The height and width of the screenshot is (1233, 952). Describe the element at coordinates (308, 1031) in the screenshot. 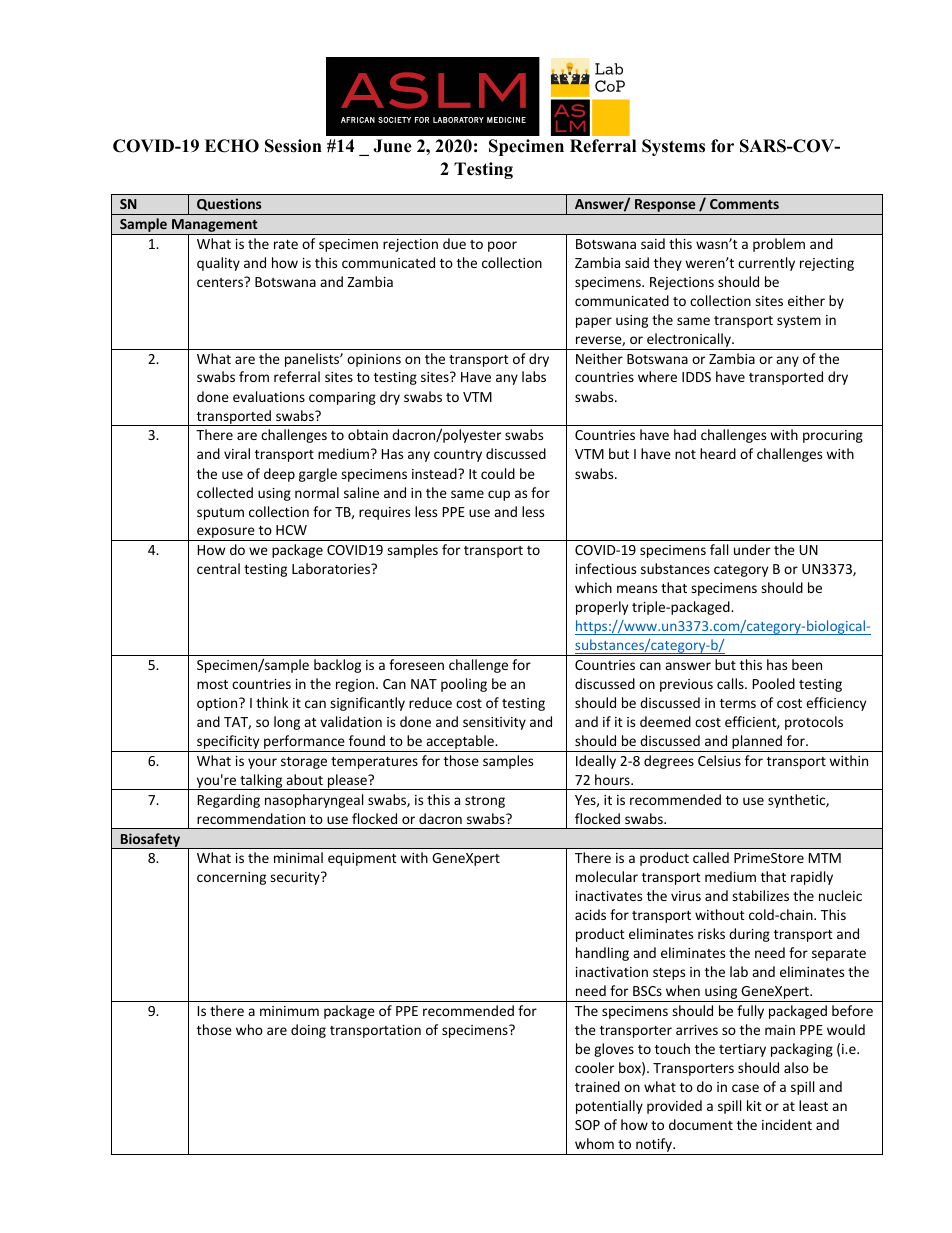

I see `doing` at that location.
